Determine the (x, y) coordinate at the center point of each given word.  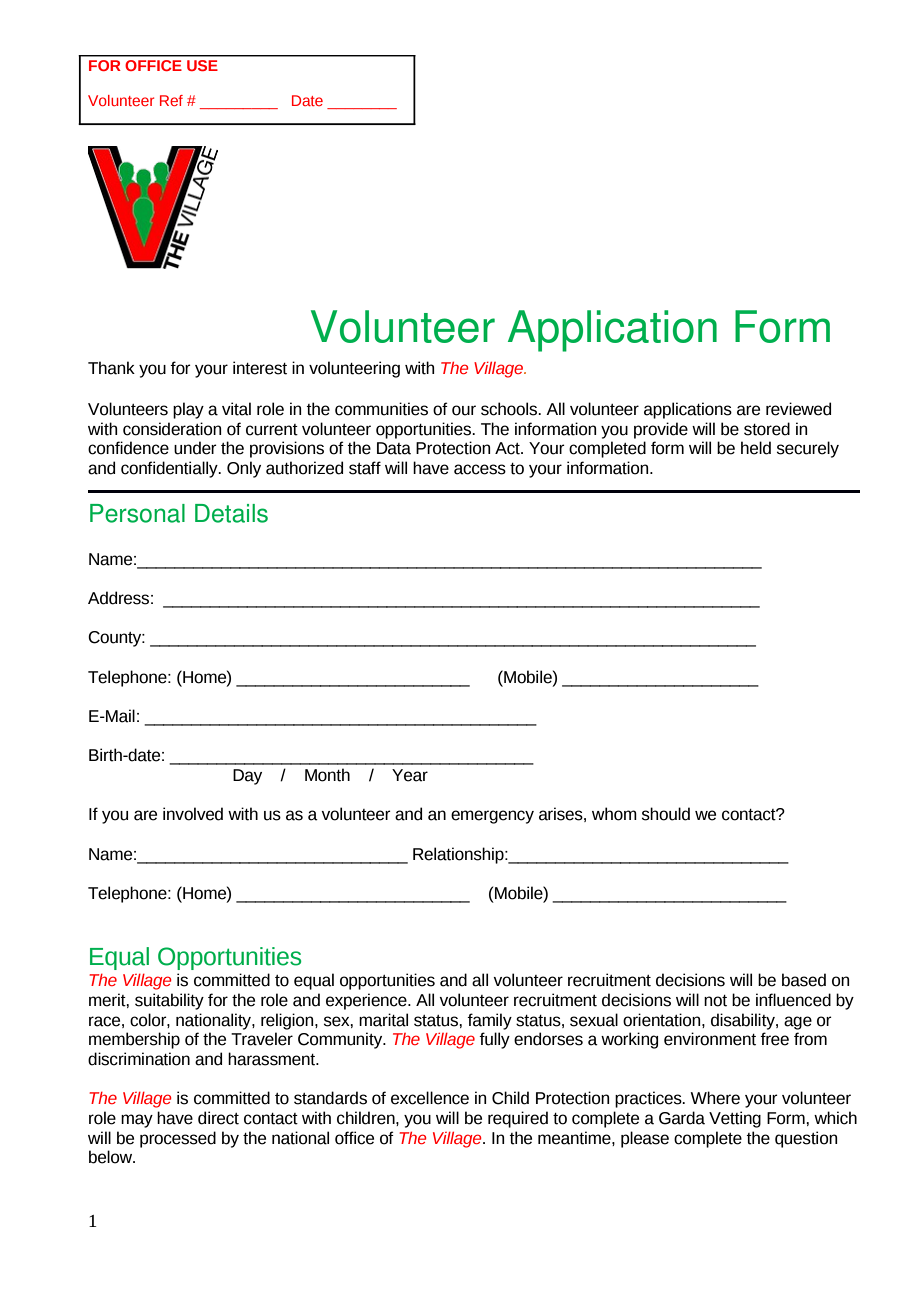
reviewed (798, 409)
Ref (171, 100)
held (756, 448)
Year (410, 775)
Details (231, 513)
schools (510, 409)
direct (218, 1118)
